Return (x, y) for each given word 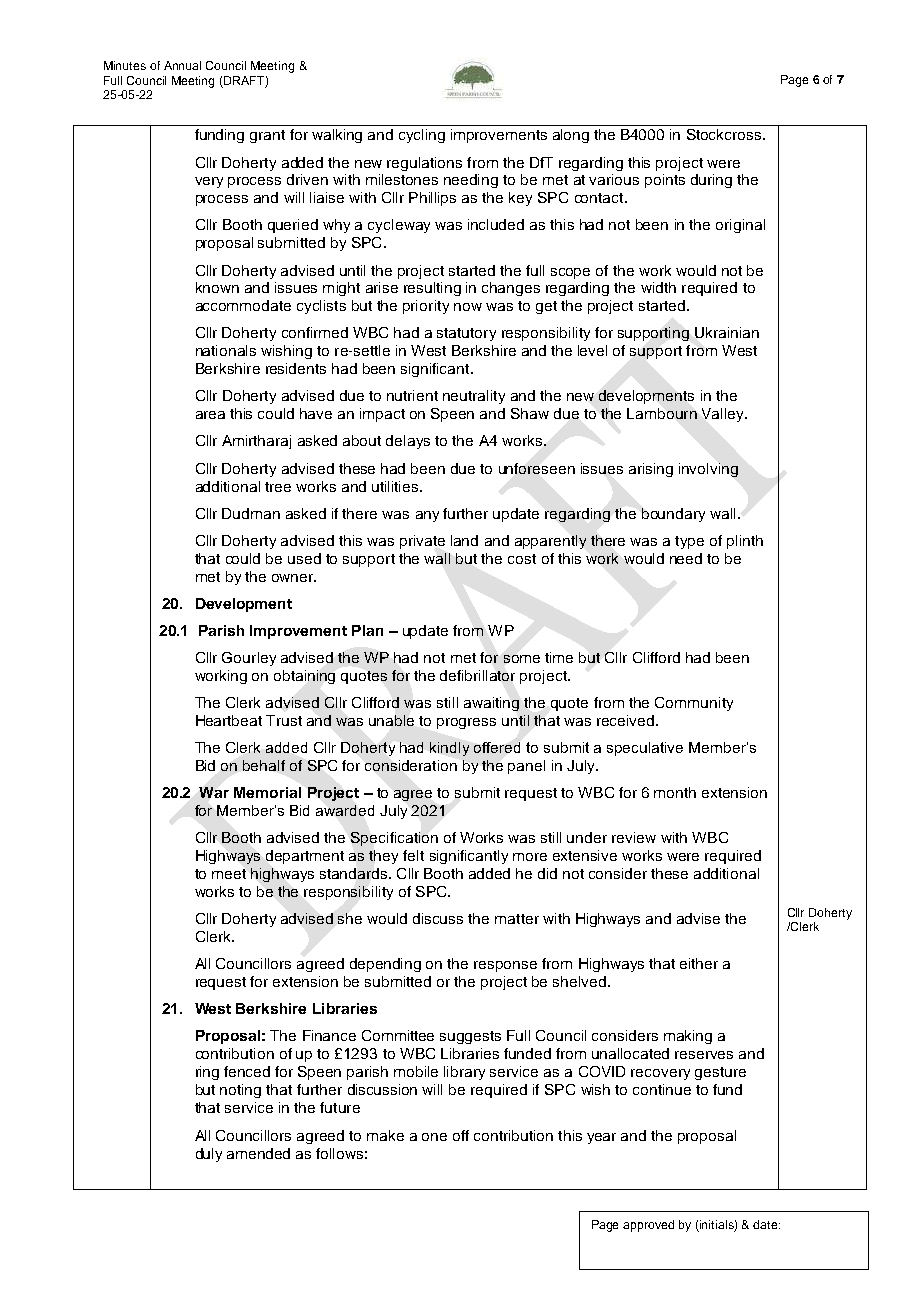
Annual (182, 65)
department (305, 857)
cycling (422, 136)
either (699, 963)
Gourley (249, 659)
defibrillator (477, 675)
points (665, 181)
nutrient (412, 395)
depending (385, 965)
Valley (724, 415)
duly (209, 1155)
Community (694, 704)
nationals (226, 350)
